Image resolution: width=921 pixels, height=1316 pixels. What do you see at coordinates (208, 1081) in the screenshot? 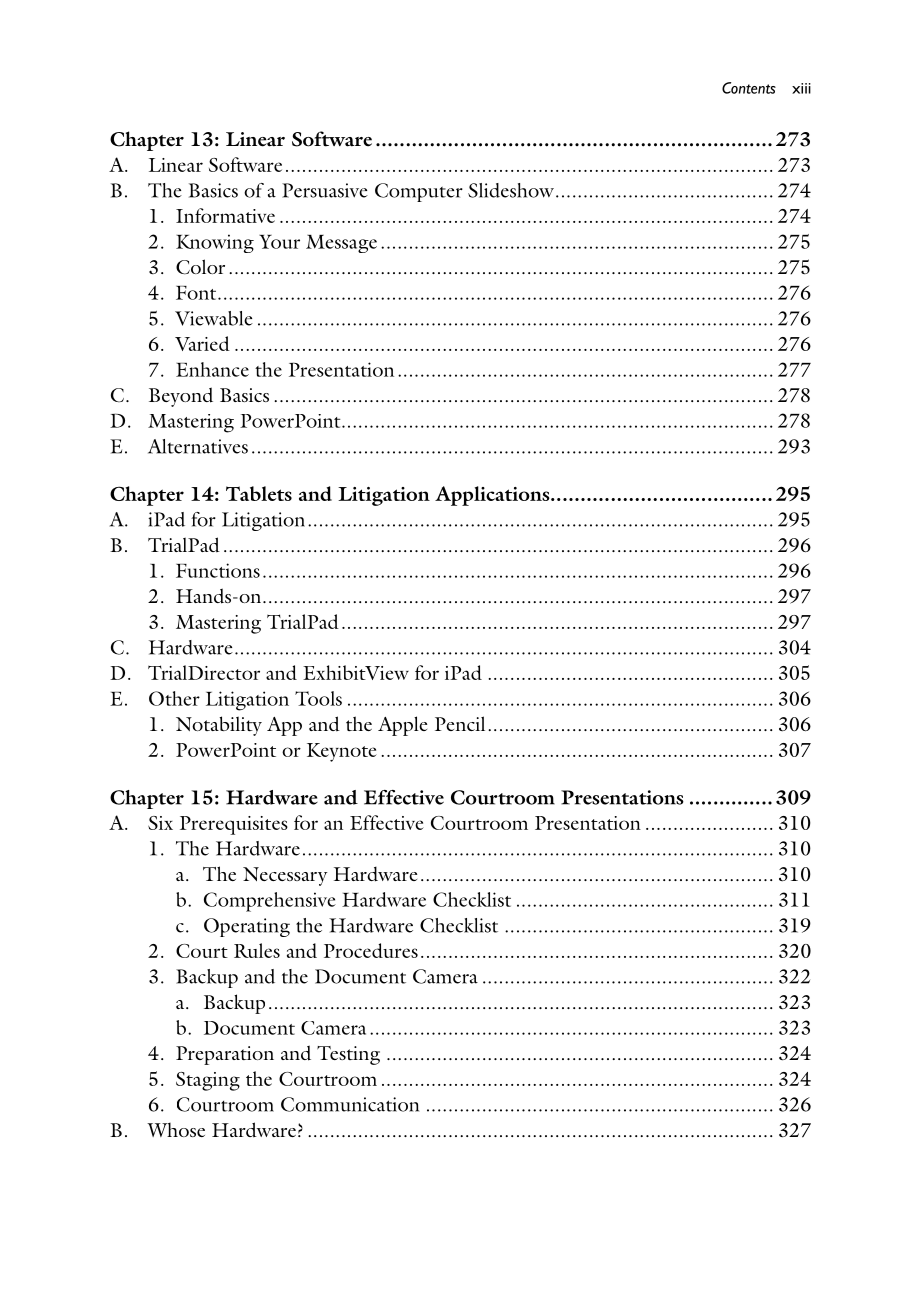
I see `Staging` at bounding box center [208, 1081].
